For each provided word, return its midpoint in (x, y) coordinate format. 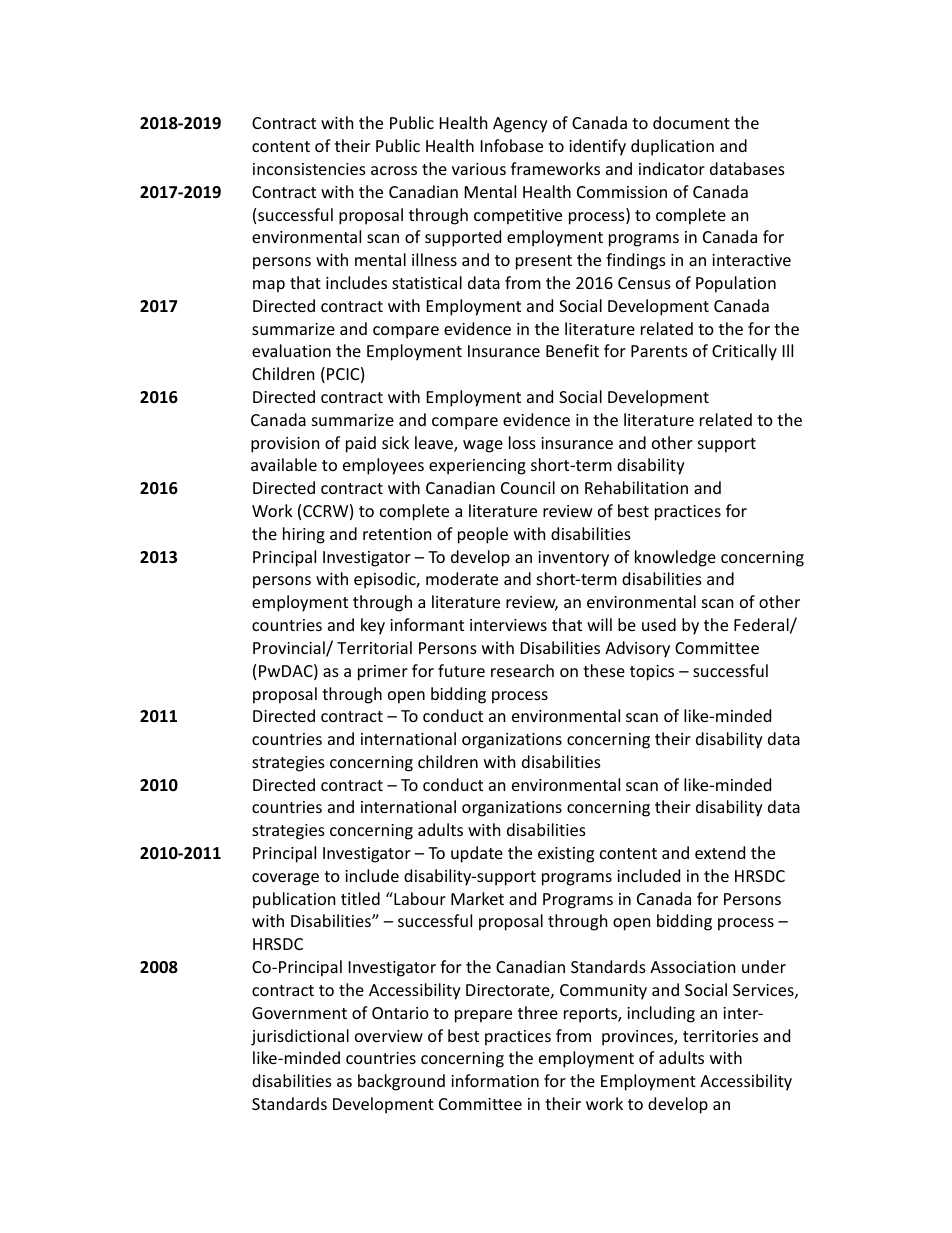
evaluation (291, 350)
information (495, 1080)
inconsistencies (309, 169)
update (477, 854)
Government (299, 1013)
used (659, 624)
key (373, 626)
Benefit (572, 350)
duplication (672, 147)
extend (720, 852)
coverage (285, 879)
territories (720, 1036)
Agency (520, 125)
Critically (744, 352)
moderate (462, 578)
